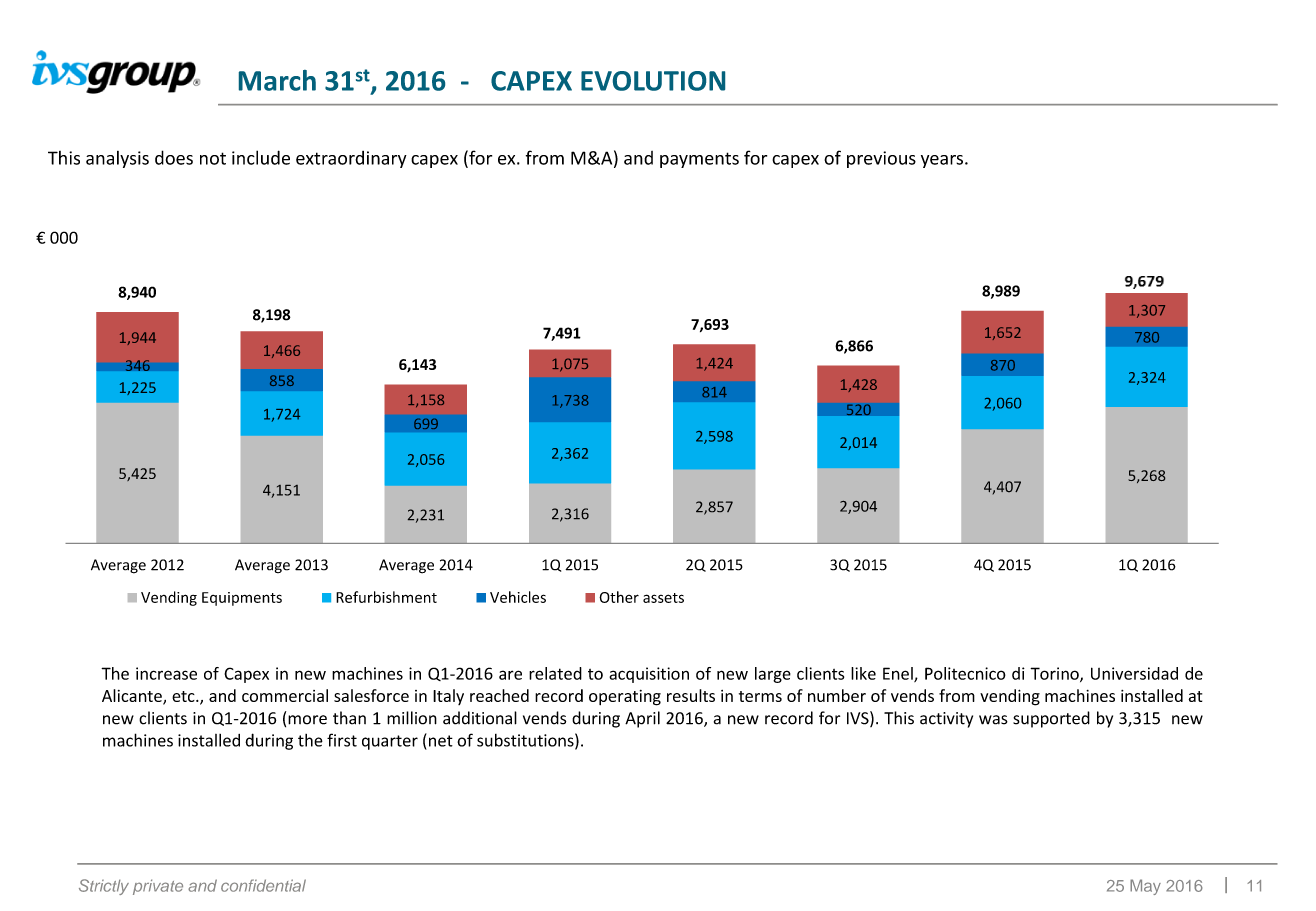 The image size is (1316, 911). Describe the element at coordinates (663, 598) in the page. I see `assets` at that location.
